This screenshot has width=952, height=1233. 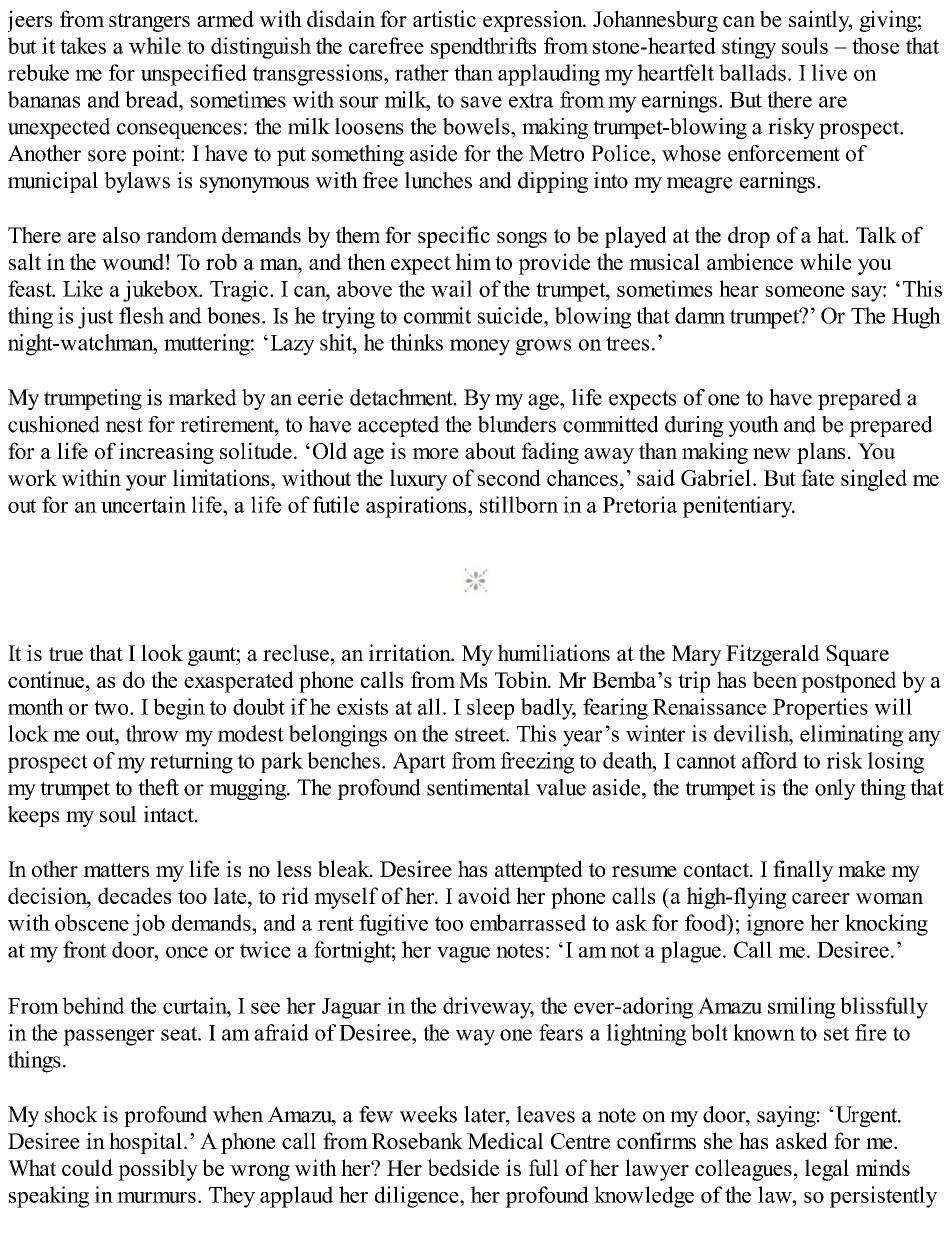 I want to click on nest, so click(x=124, y=425).
